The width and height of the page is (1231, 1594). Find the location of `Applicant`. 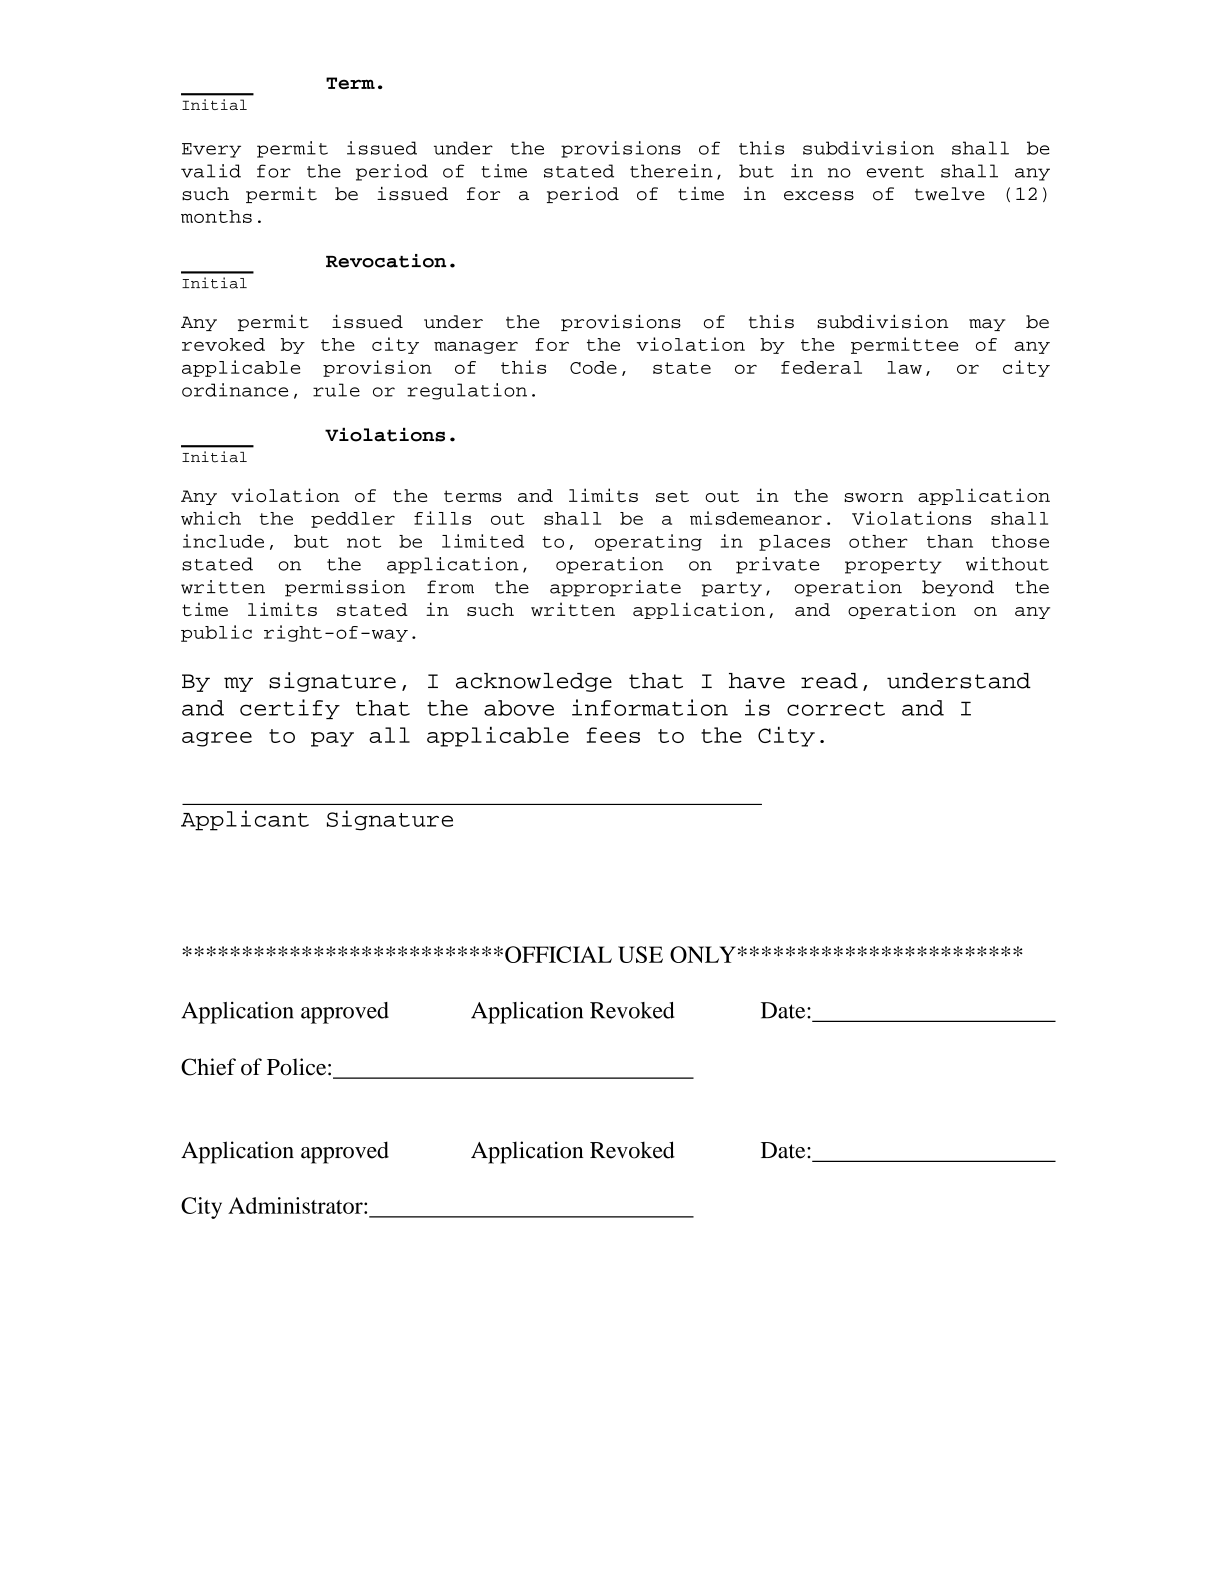

Applicant is located at coordinates (245, 820).
